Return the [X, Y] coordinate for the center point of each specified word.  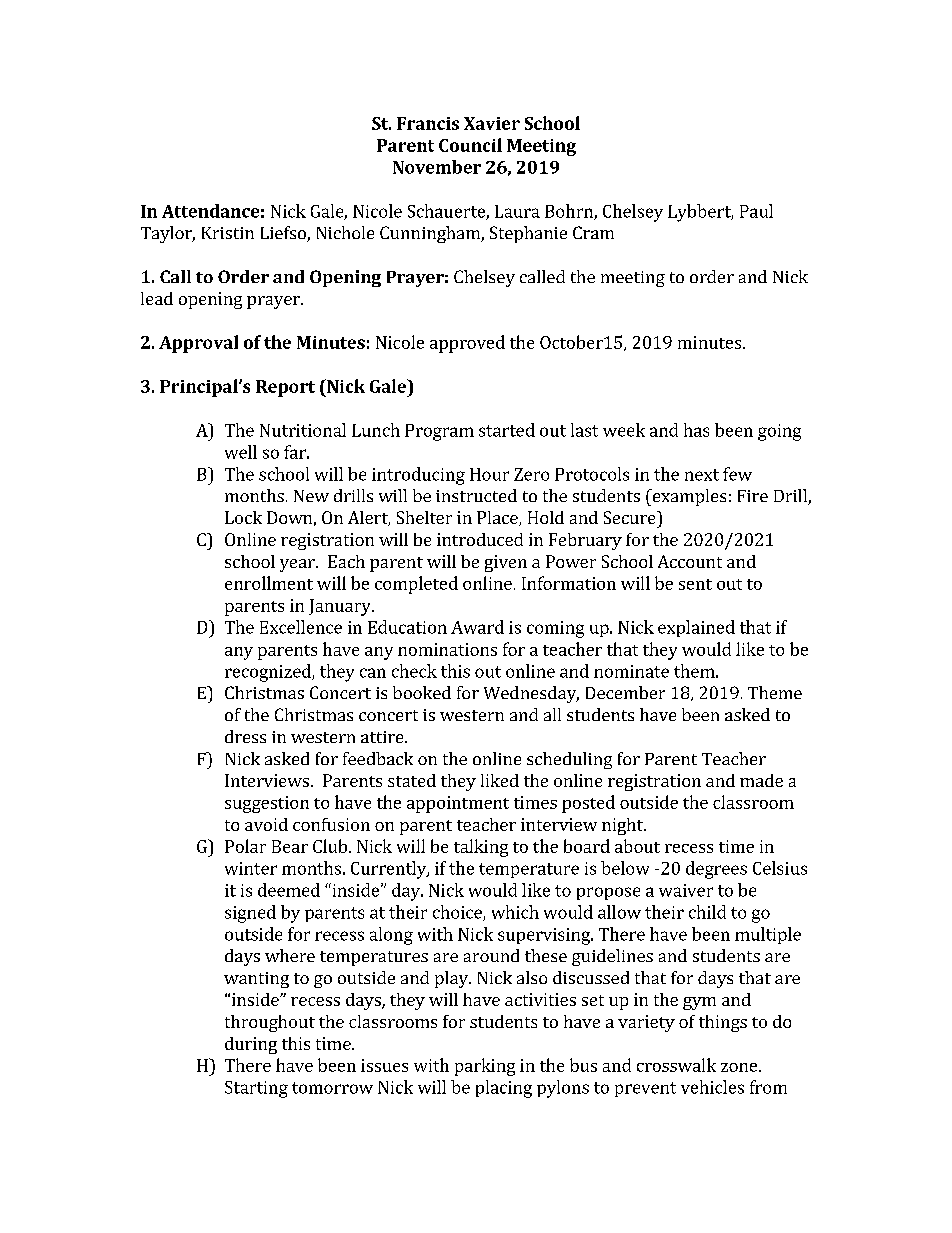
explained [696, 628]
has [696, 430]
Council [470, 145]
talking [481, 848]
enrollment [269, 583]
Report [285, 388]
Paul [756, 211]
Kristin [228, 233]
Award [477, 627]
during [251, 1045]
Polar [245, 846]
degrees [716, 870]
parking [485, 1067]
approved [467, 344]
